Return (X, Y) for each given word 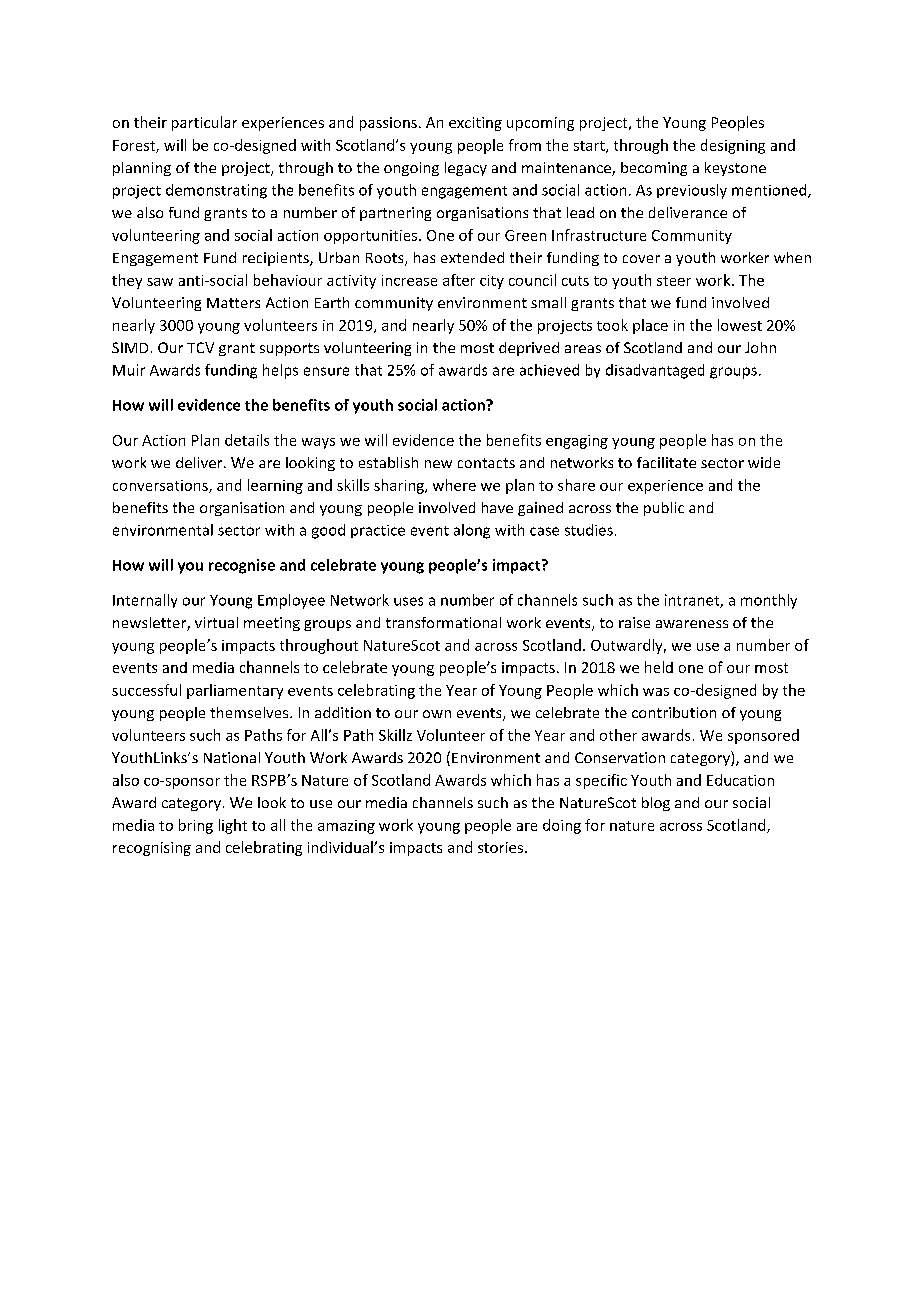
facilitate (666, 462)
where (454, 485)
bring (196, 826)
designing (733, 146)
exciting (475, 124)
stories (502, 847)
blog (656, 804)
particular (204, 123)
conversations (161, 486)
